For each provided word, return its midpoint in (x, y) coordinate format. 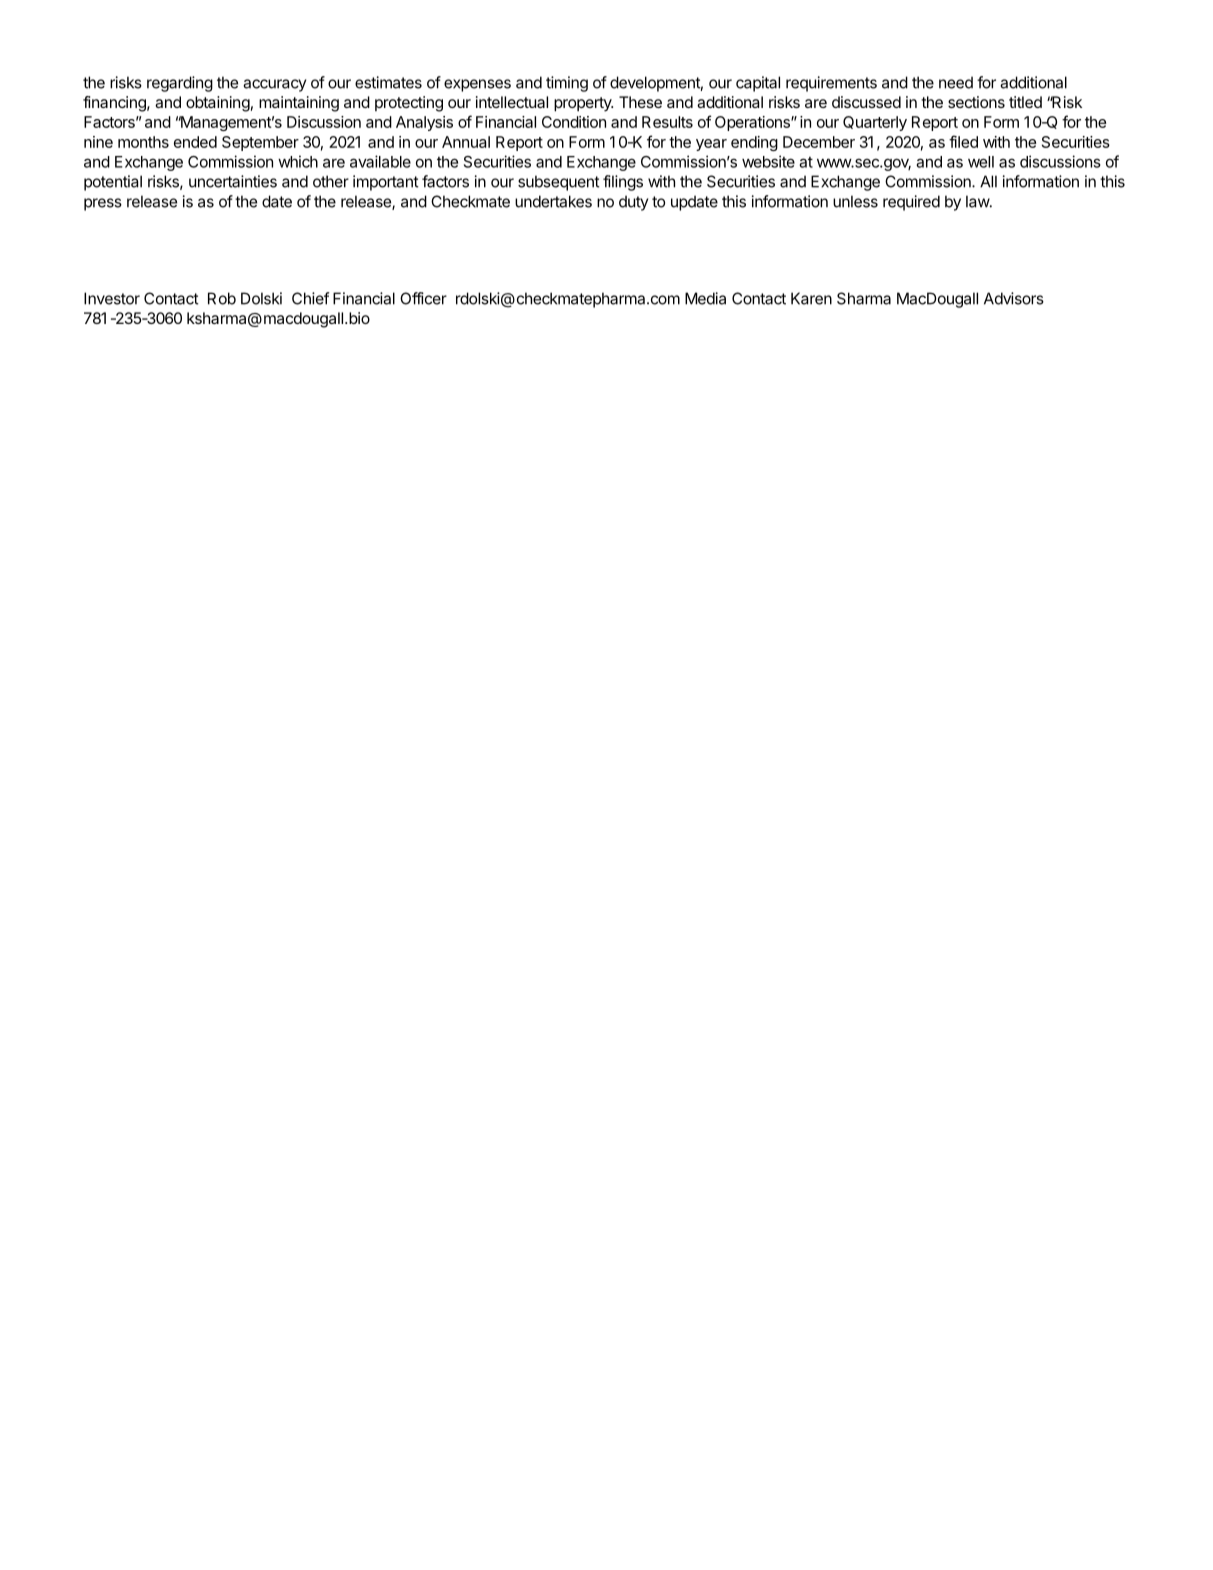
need (956, 82)
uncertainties (233, 181)
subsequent (559, 183)
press (103, 204)
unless (855, 201)
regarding (180, 84)
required (911, 203)
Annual (466, 142)
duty (633, 203)
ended (195, 142)
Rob (222, 298)
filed (963, 141)
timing (567, 84)
